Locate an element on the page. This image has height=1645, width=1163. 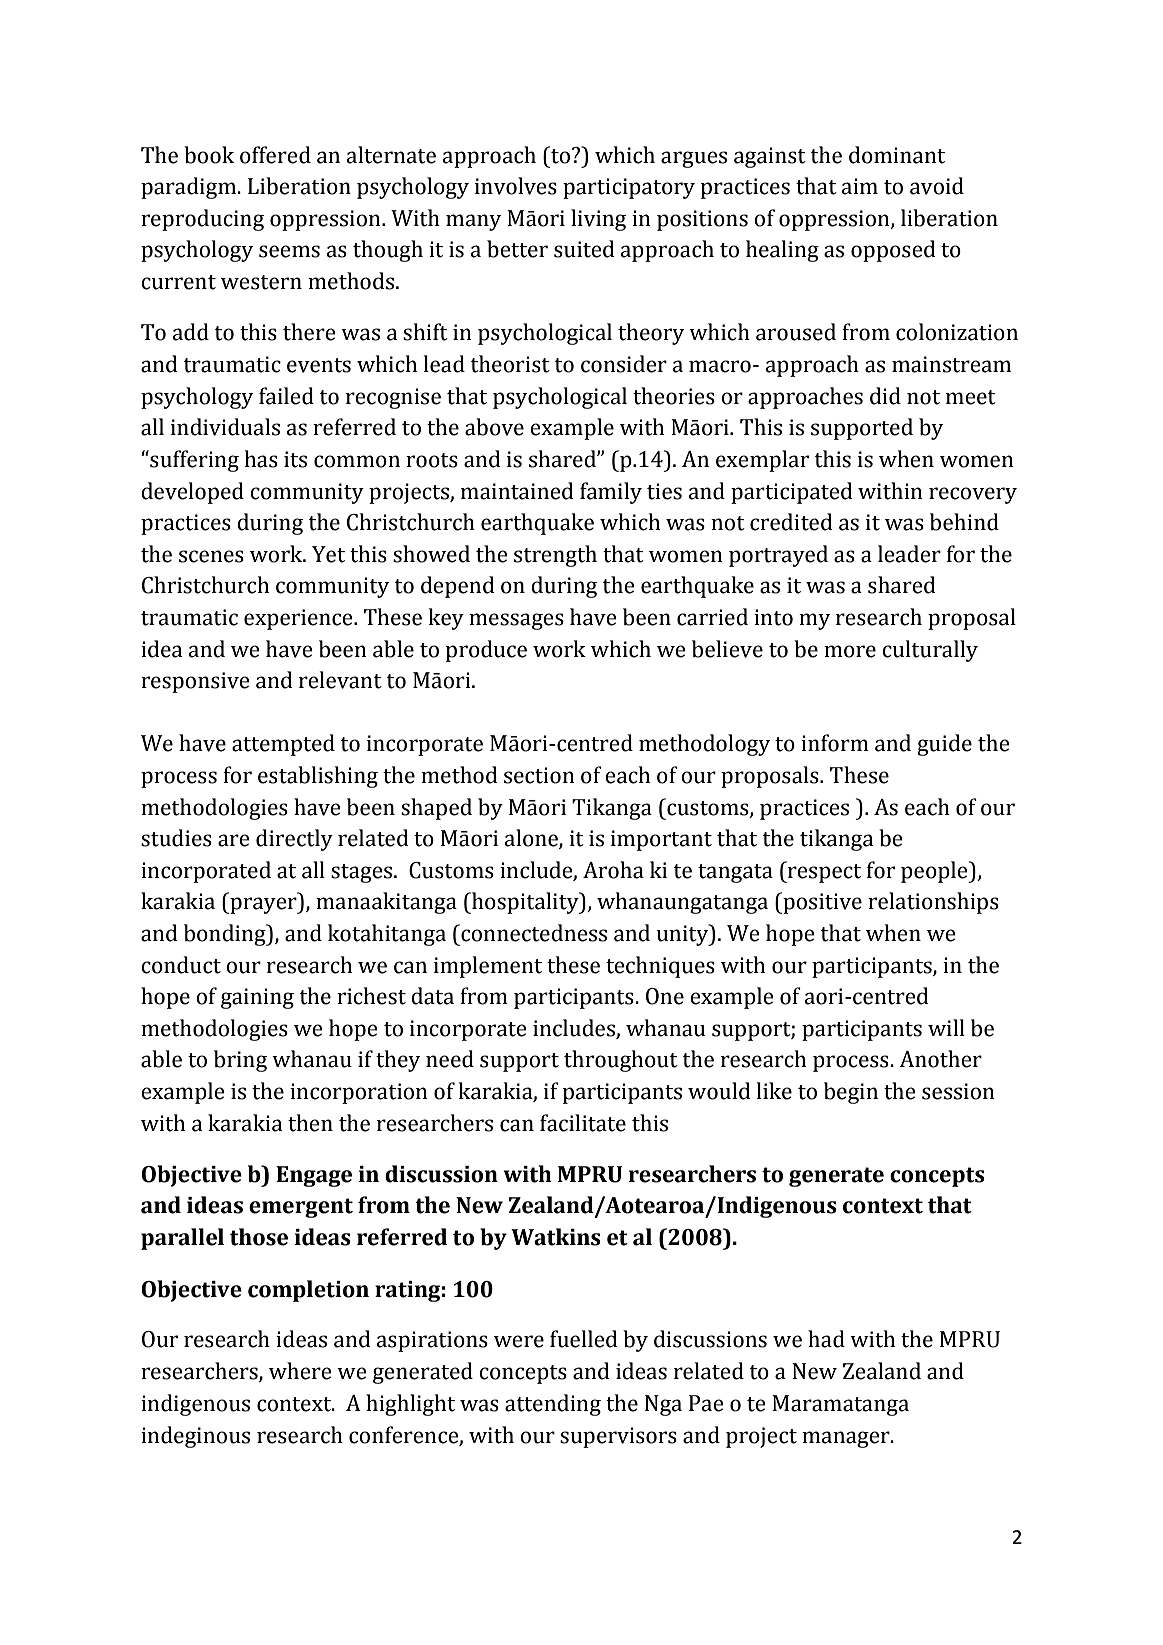
where is located at coordinates (300, 1371).
